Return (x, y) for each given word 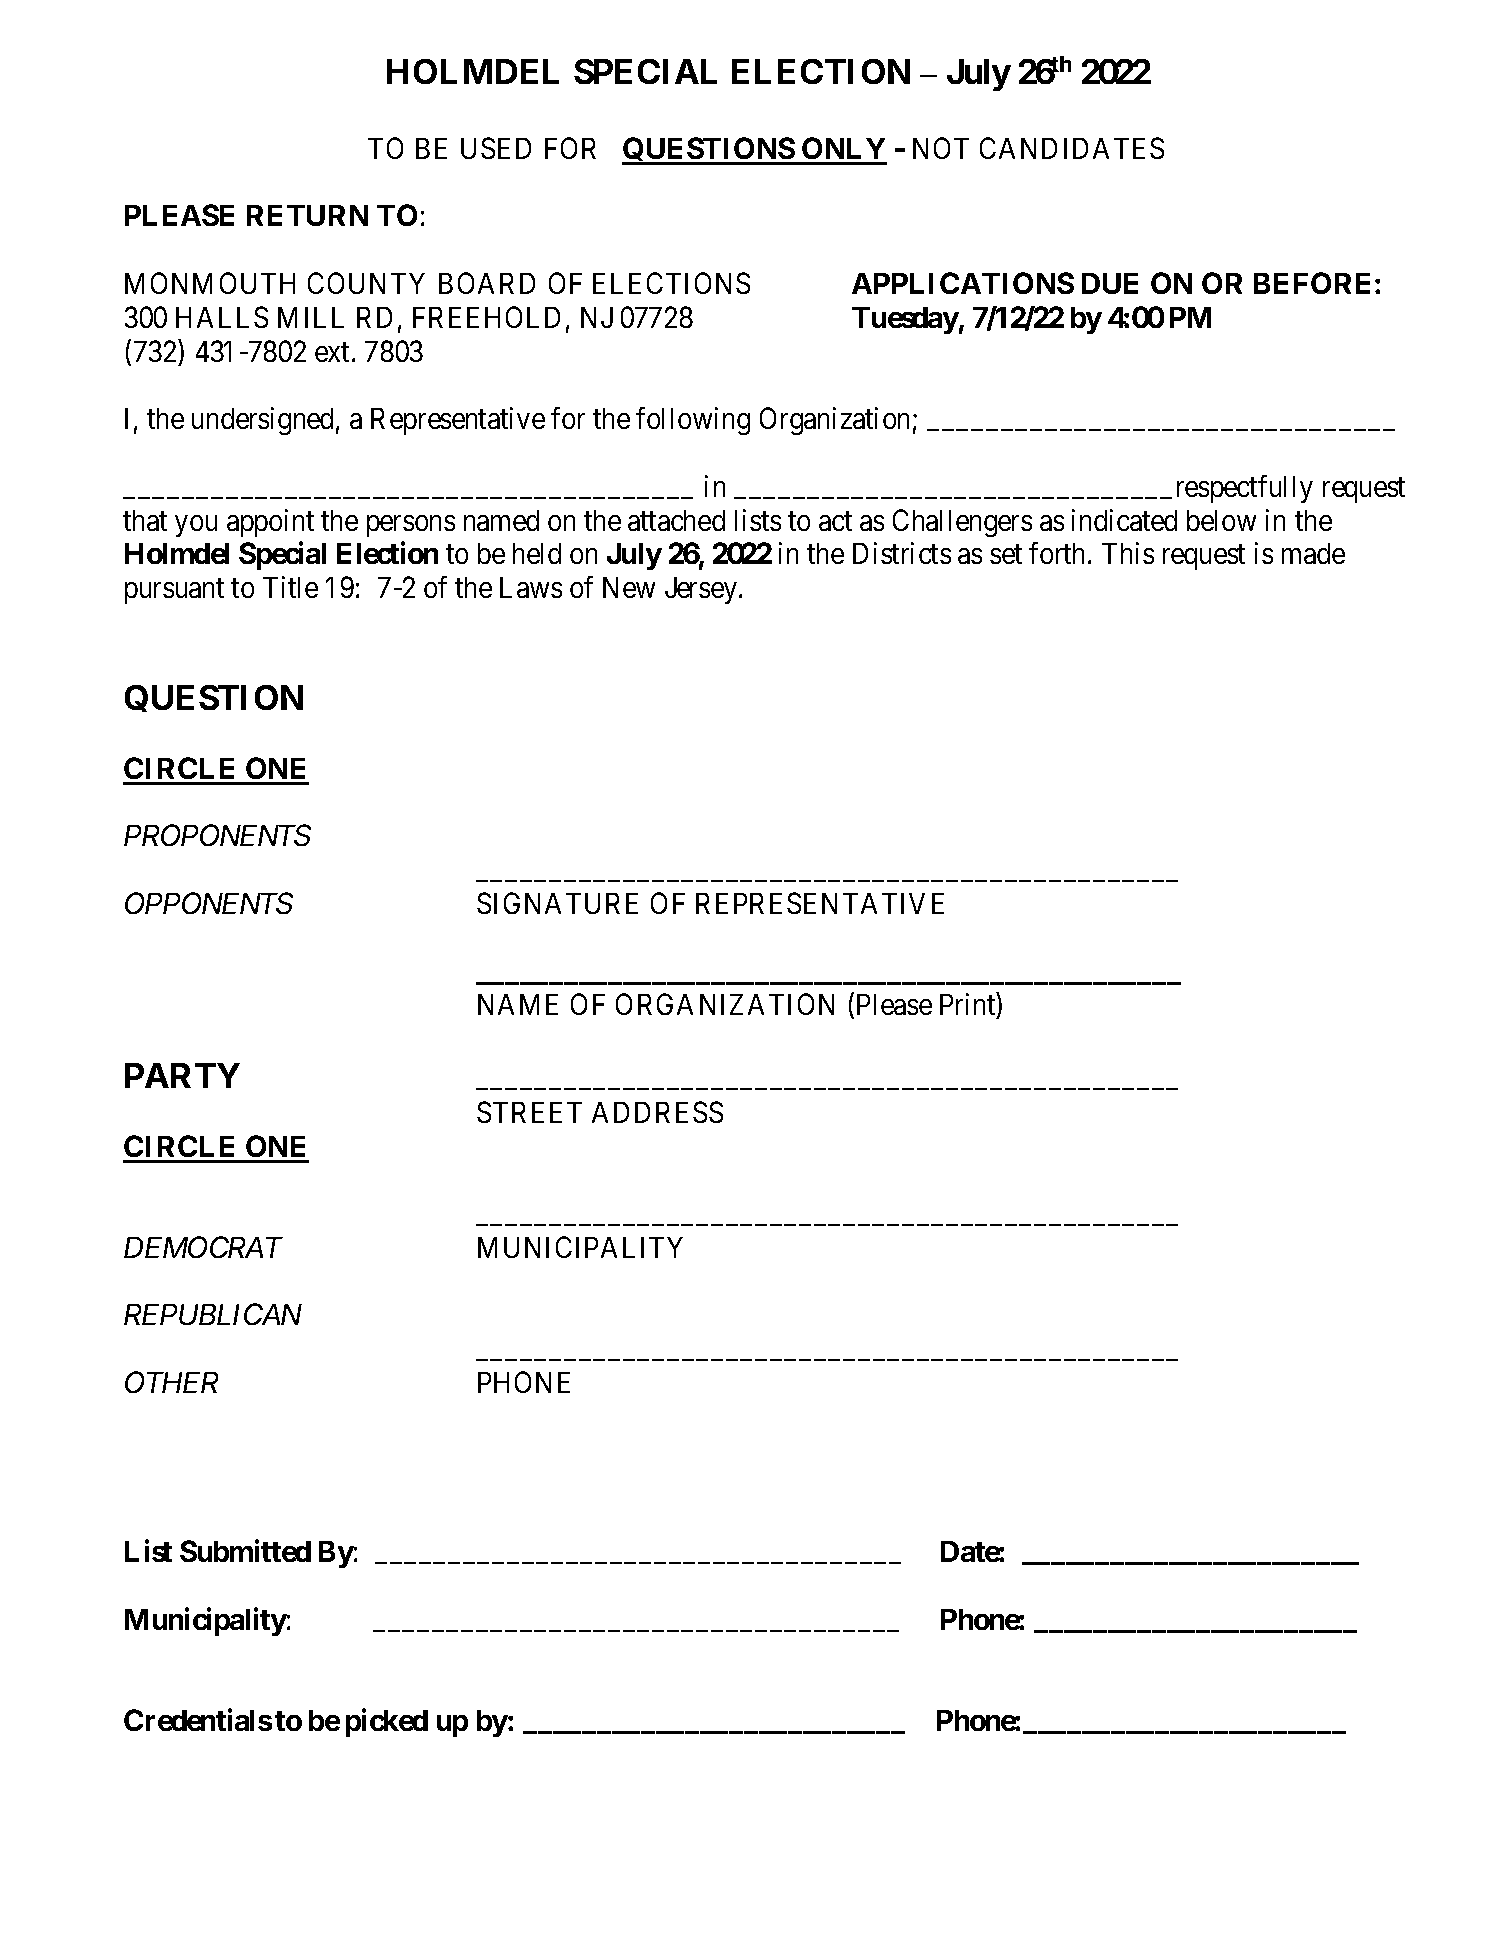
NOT (941, 148)
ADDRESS (657, 1112)
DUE (1110, 283)
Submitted (245, 1551)
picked (387, 1723)
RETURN (307, 215)
